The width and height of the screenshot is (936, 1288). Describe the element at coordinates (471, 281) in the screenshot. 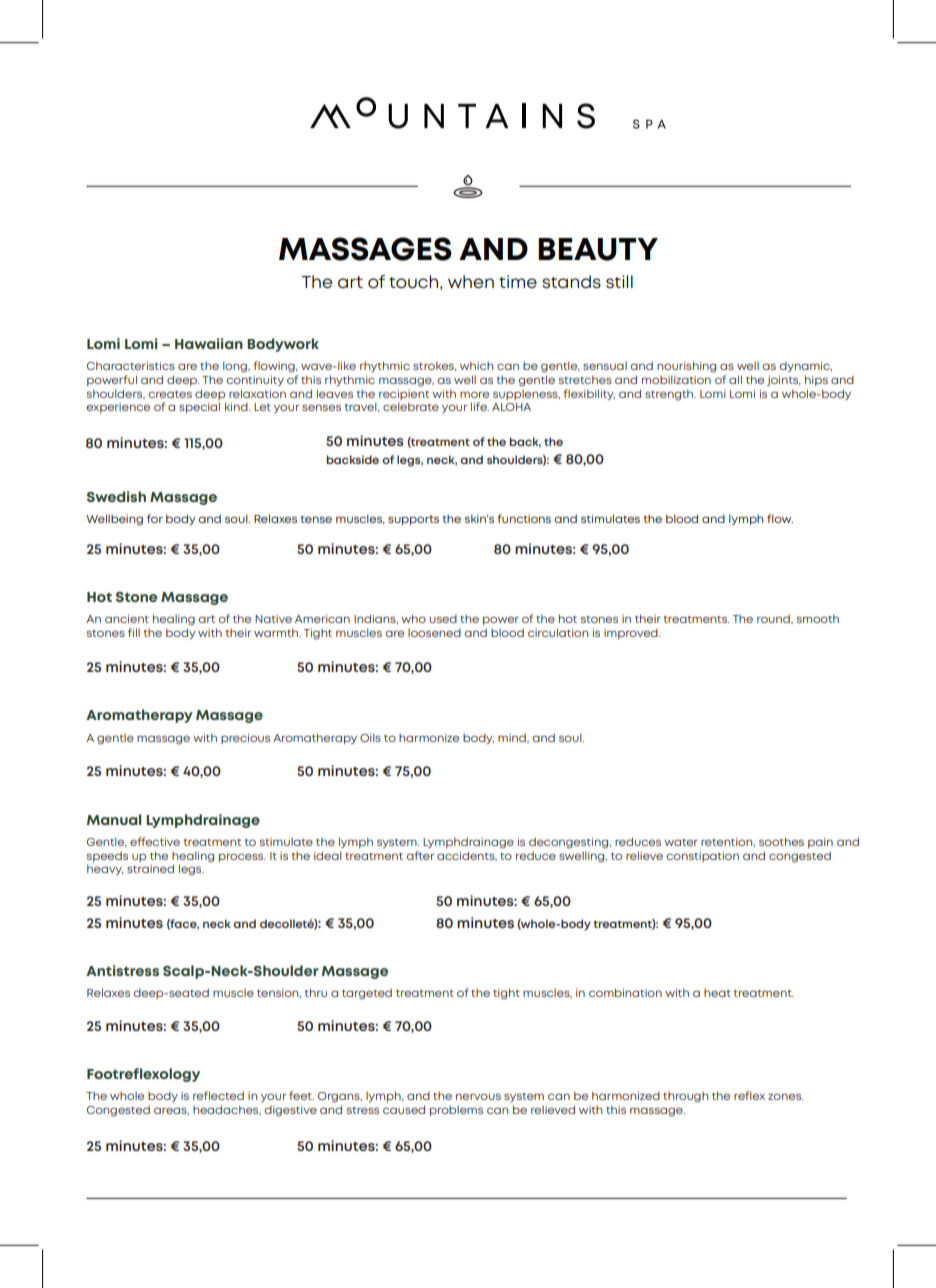

I see `when` at that location.
